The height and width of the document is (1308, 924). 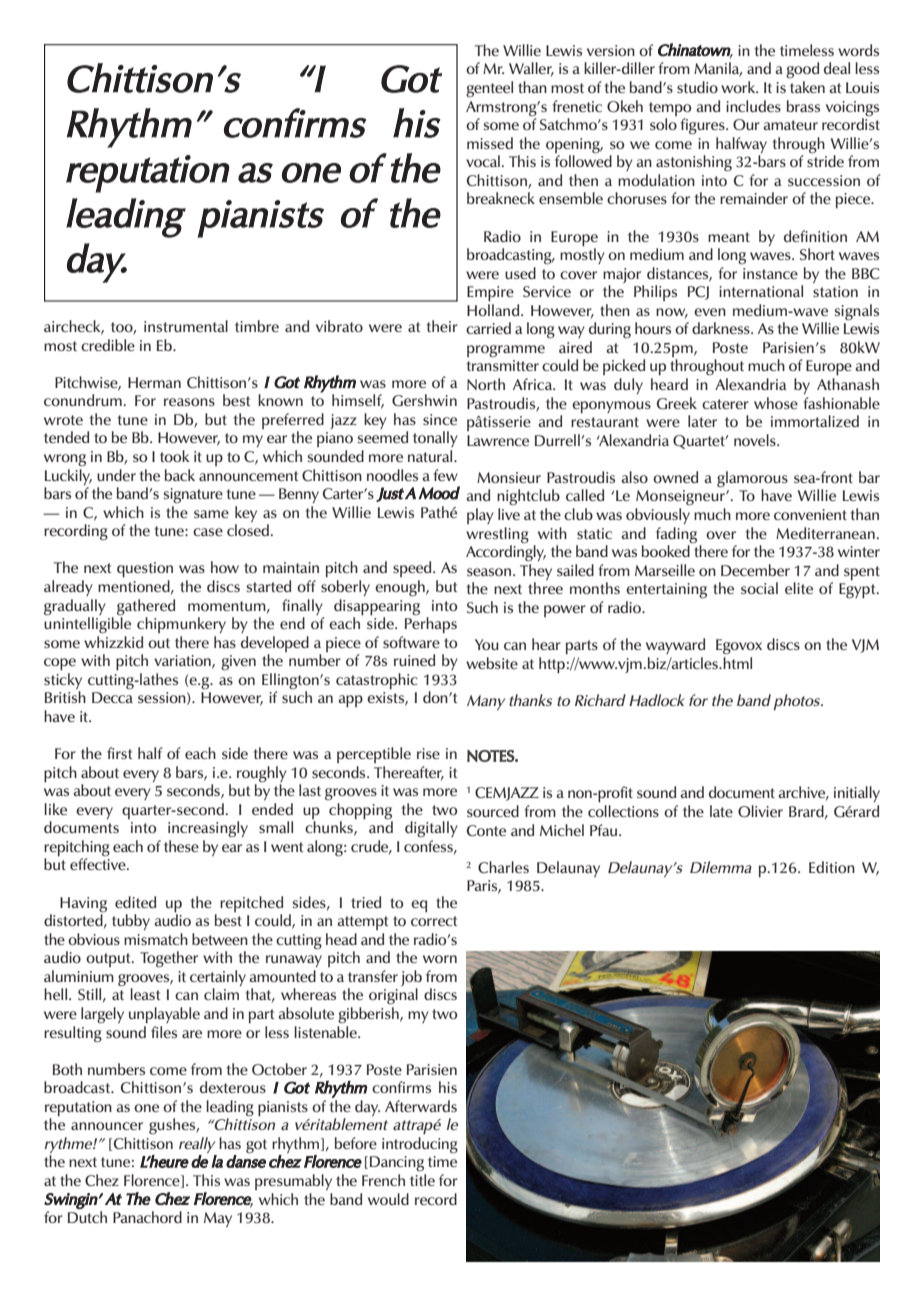 I want to click on work, so click(x=739, y=87).
